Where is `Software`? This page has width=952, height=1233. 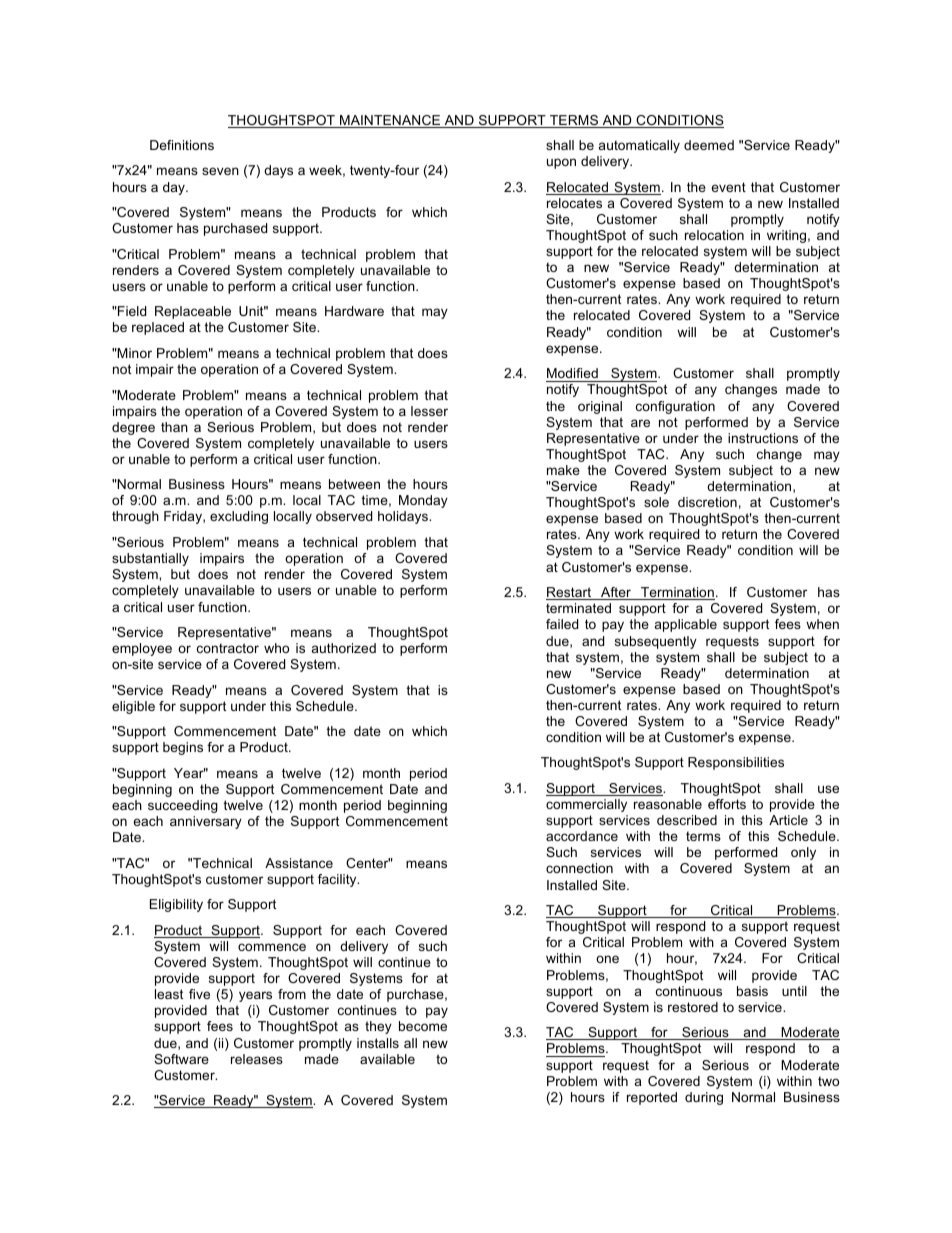 Software is located at coordinates (181, 1059).
